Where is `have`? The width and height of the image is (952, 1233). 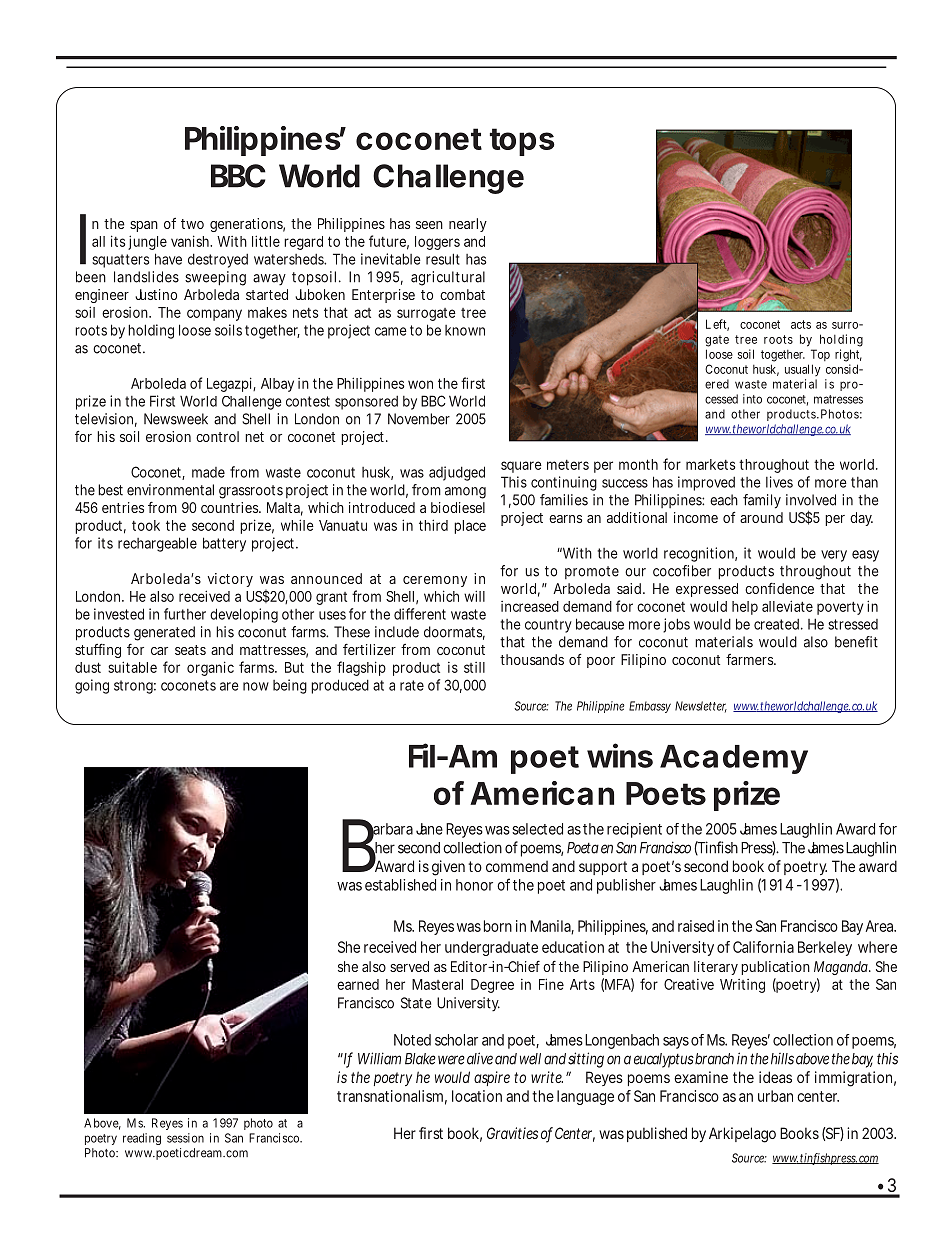 have is located at coordinates (168, 259).
